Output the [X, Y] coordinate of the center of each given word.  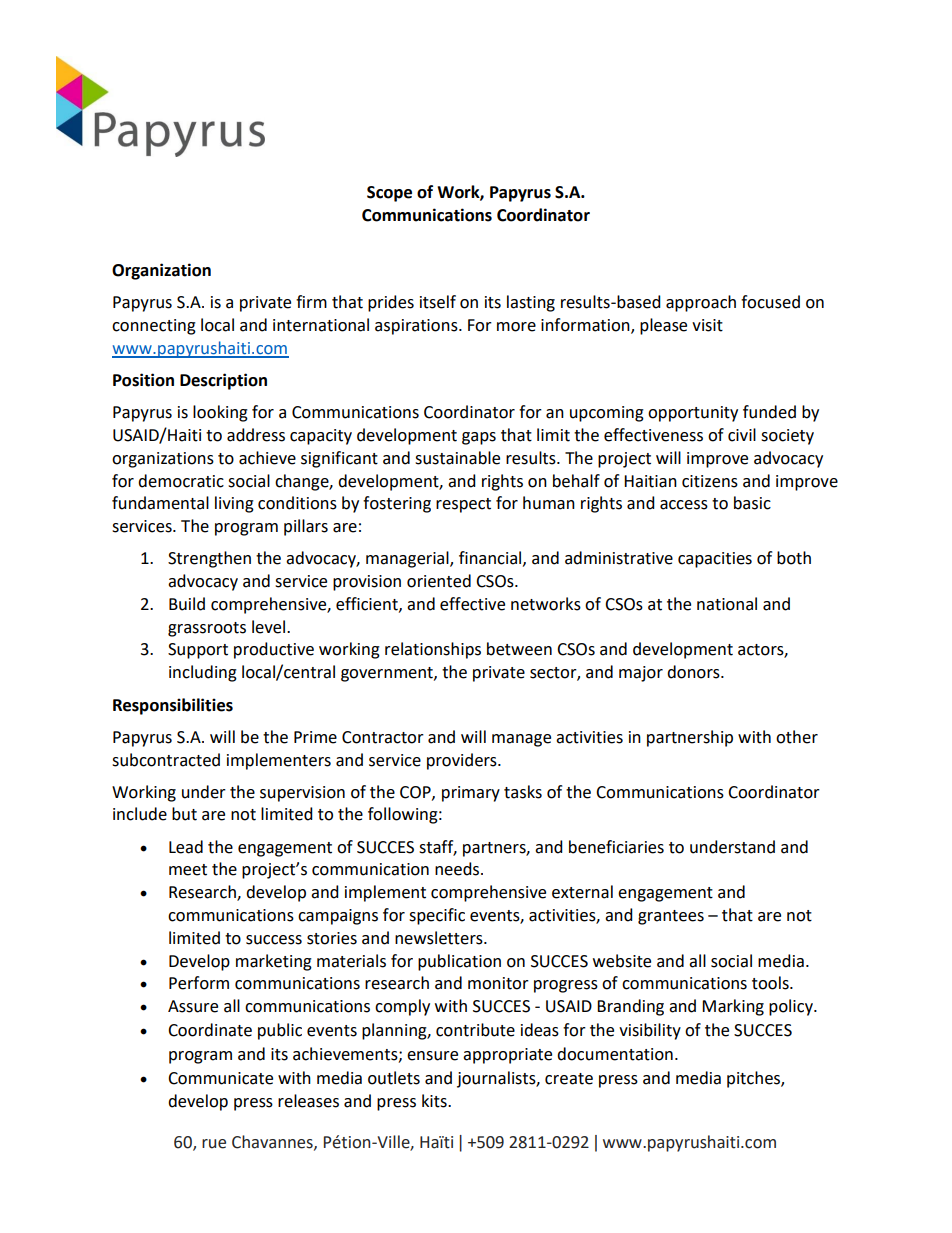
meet [188, 870]
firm [311, 301]
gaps [479, 438]
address [256, 435]
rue [214, 1144]
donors [694, 672]
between [519, 649]
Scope [389, 194]
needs [458, 869]
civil [742, 435]
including [203, 673]
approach [701, 303]
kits [435, 1101]
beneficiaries [616, 847]
